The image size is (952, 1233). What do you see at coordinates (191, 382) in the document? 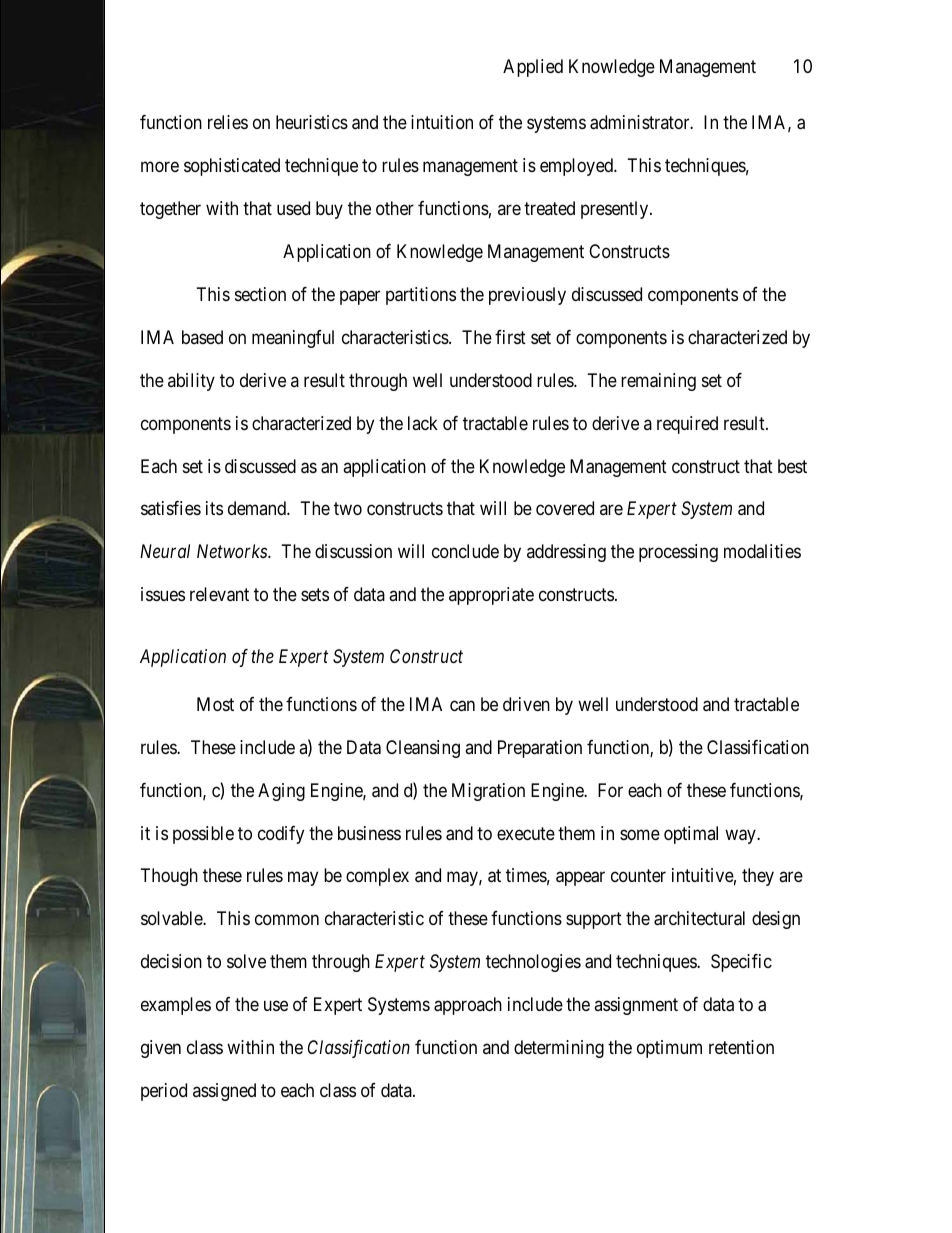
I see `ability` at bounding box center [191, 382].
